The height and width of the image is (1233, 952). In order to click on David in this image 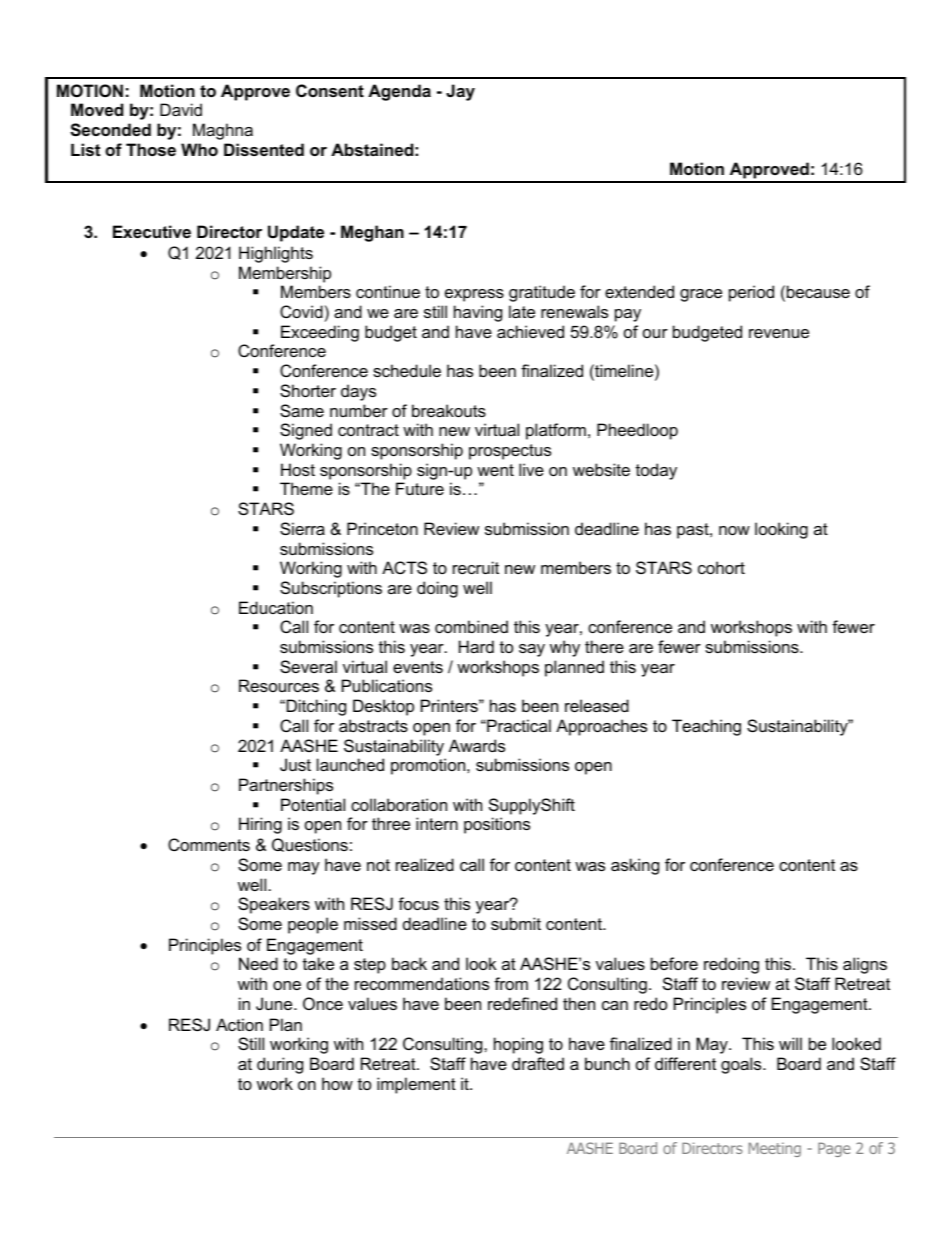, I will do `click(181, 109)`.
